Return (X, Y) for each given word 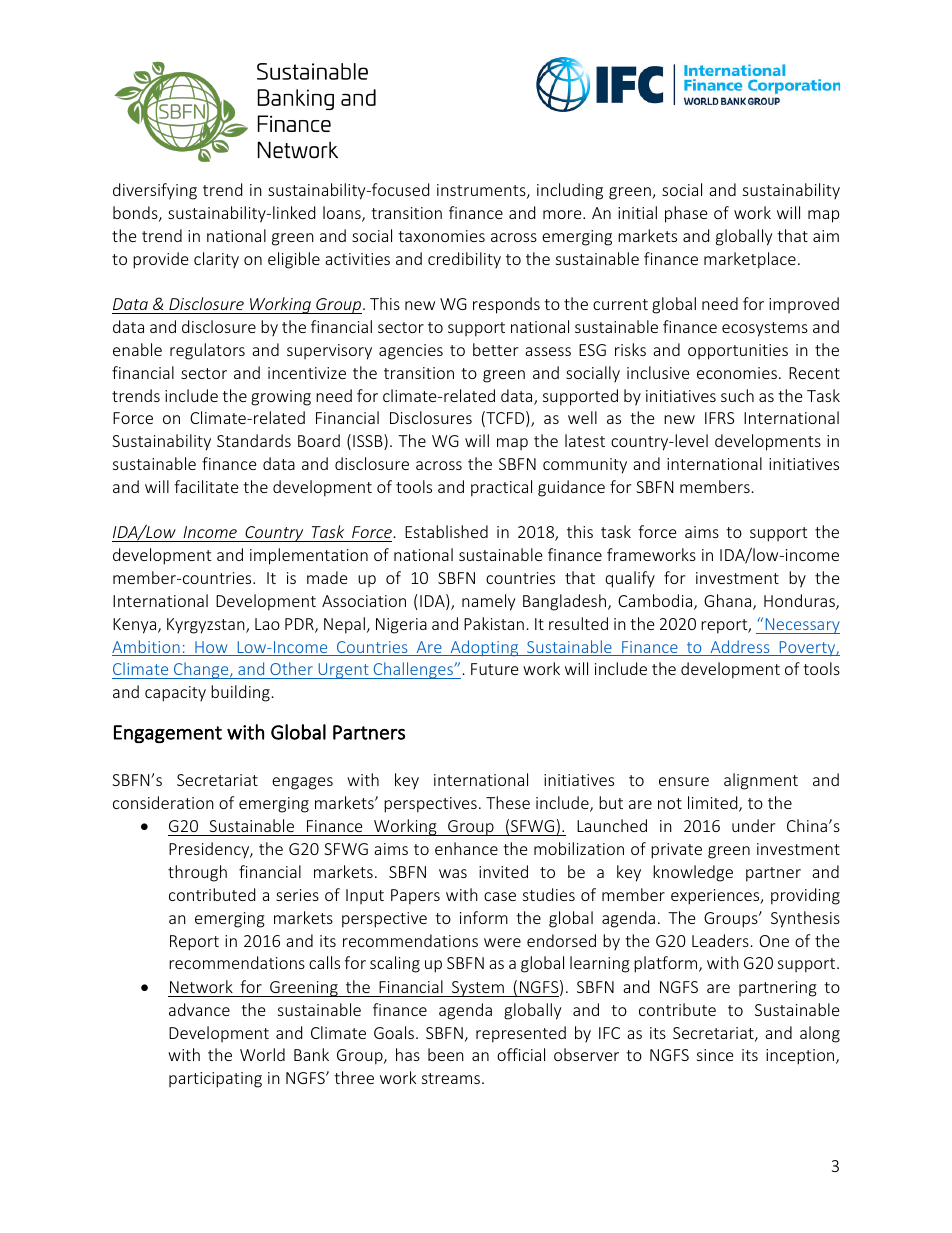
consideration (163, 802)
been (446, 1054)
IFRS (719, 418)
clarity (216, 260)
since (715, 1055)
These (508, 802)
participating (215, 1080)
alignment (761, 781)
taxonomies (441, 236)
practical (501, 488)
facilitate (206, 486)
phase (686, 214)
